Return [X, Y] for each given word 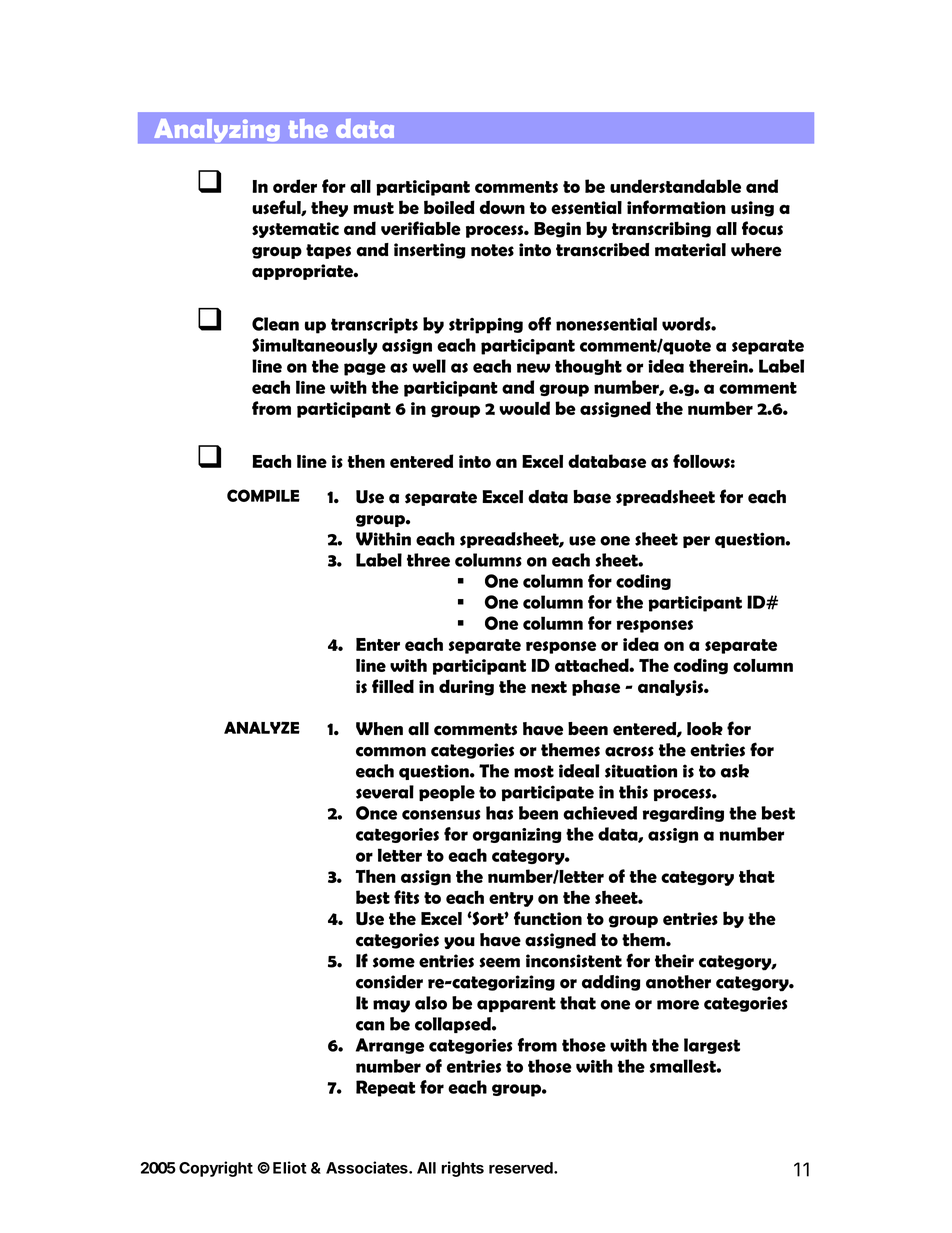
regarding [683, 814]
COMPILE [263, 495]
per [696, 542]
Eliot [290, 1167]
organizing [517, 835]
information [676, 207]
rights [462, 1169]
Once [376, 813]
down [502, 207]
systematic [295, 230]
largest [712, 1046]
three [428, 560]
